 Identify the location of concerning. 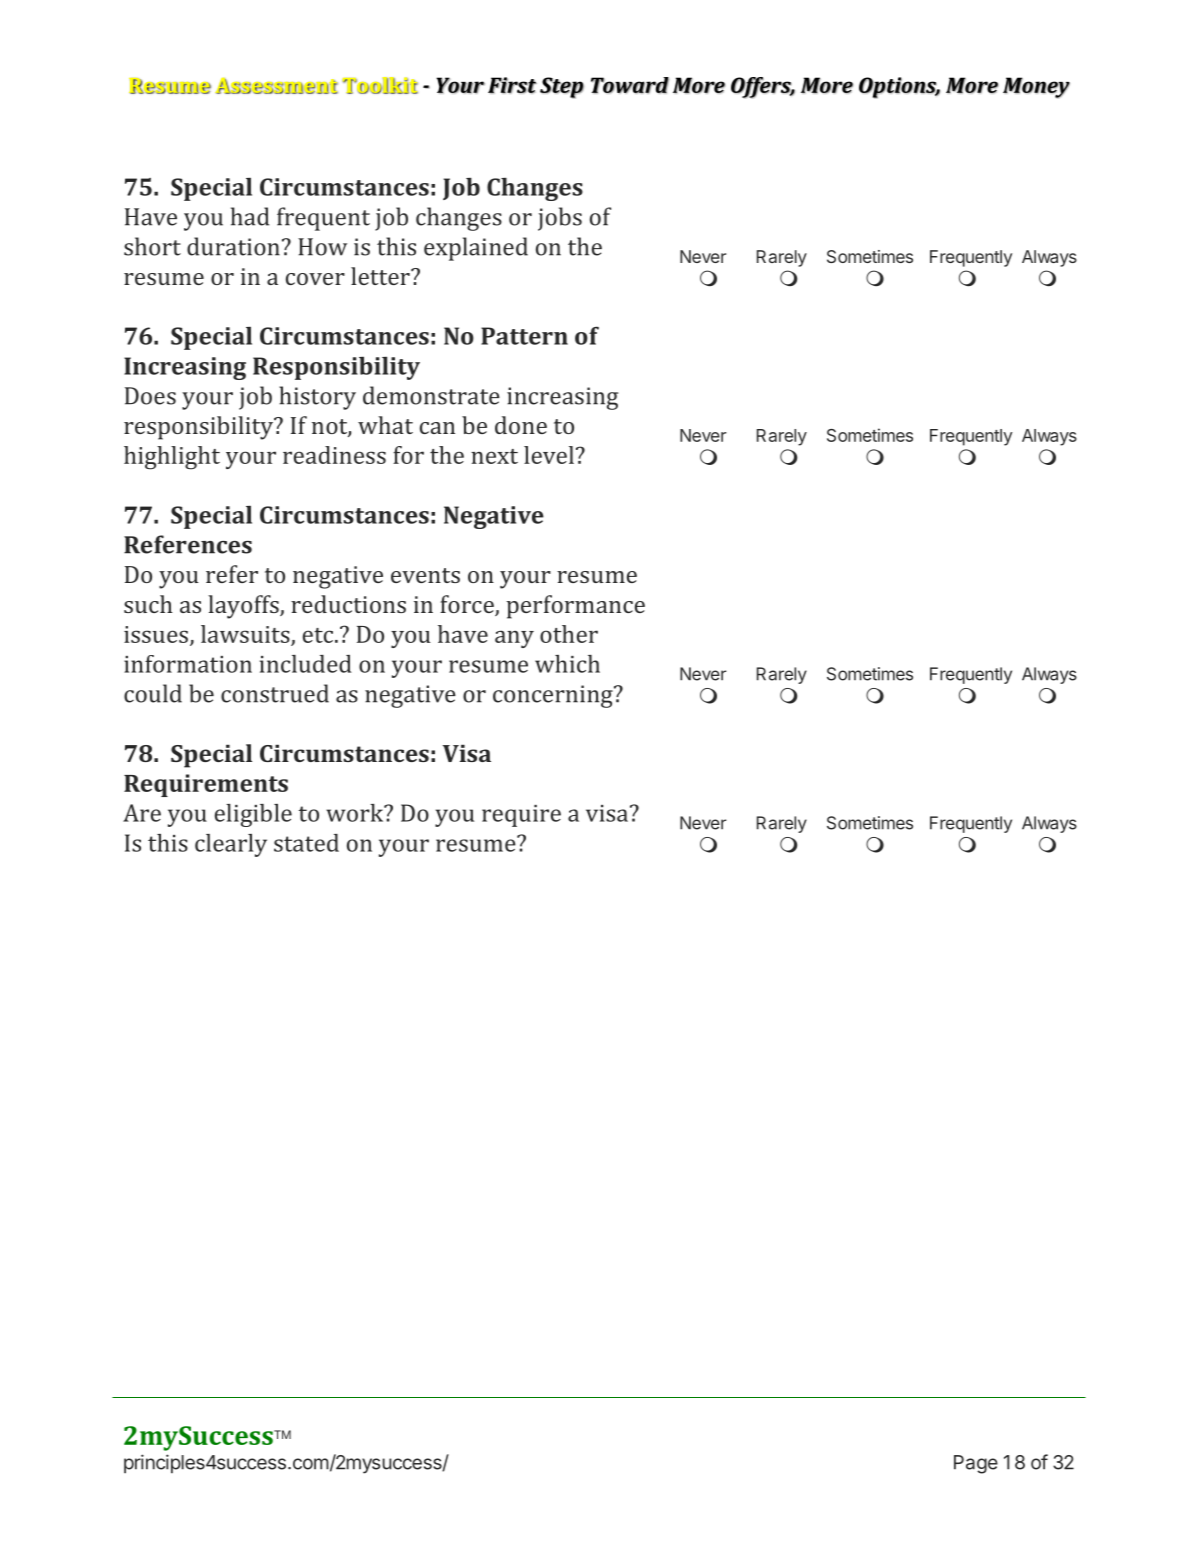
(554, 696).
